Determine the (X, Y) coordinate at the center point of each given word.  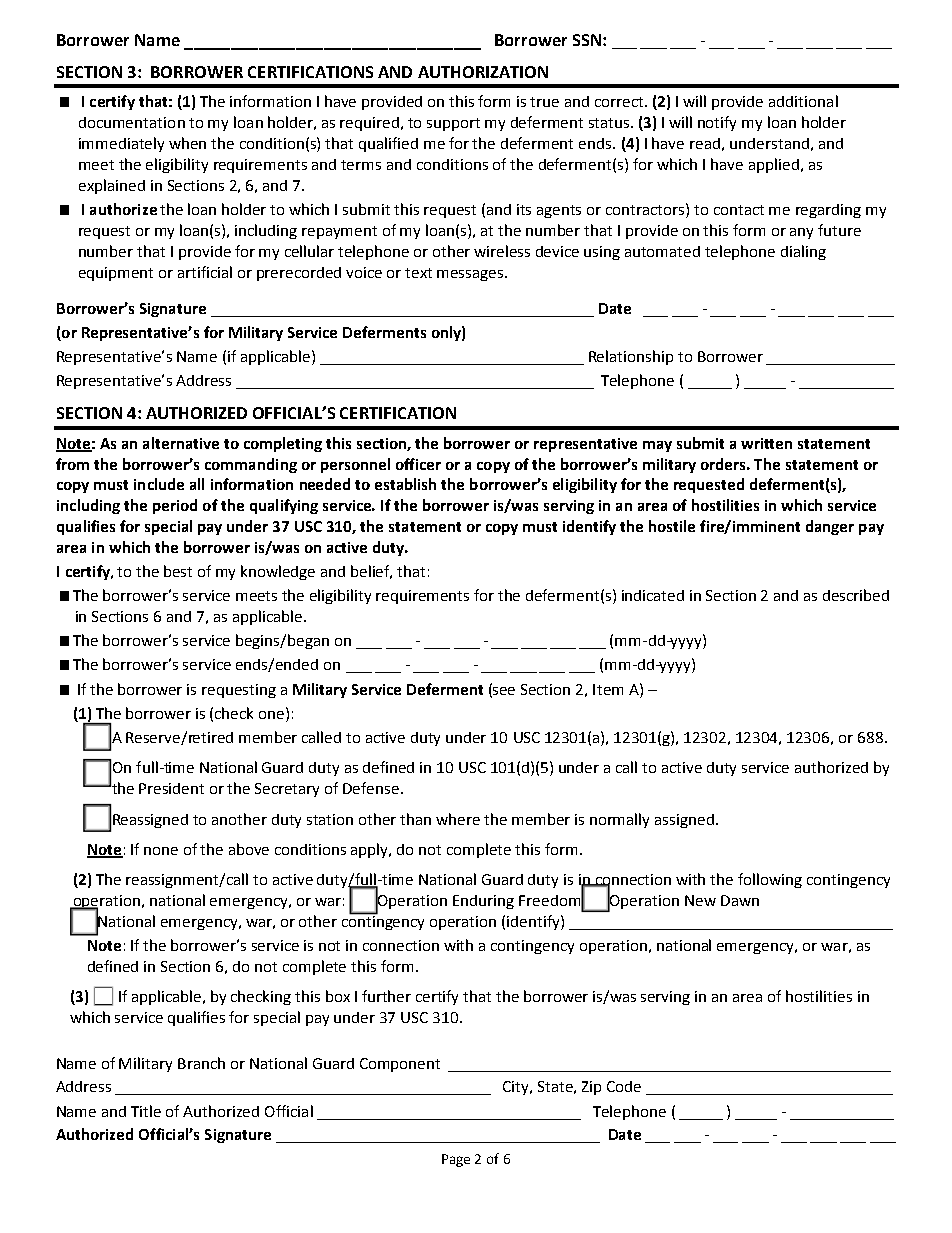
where (458, 819)
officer (418, 464)
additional (803, 101)
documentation (132, 122)
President (171, 788)
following (770, 880)
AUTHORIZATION (483, 72)
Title (146, 1111)
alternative (181, 443)
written (766, 443)
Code (624, 1086)
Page (456, 1160)
